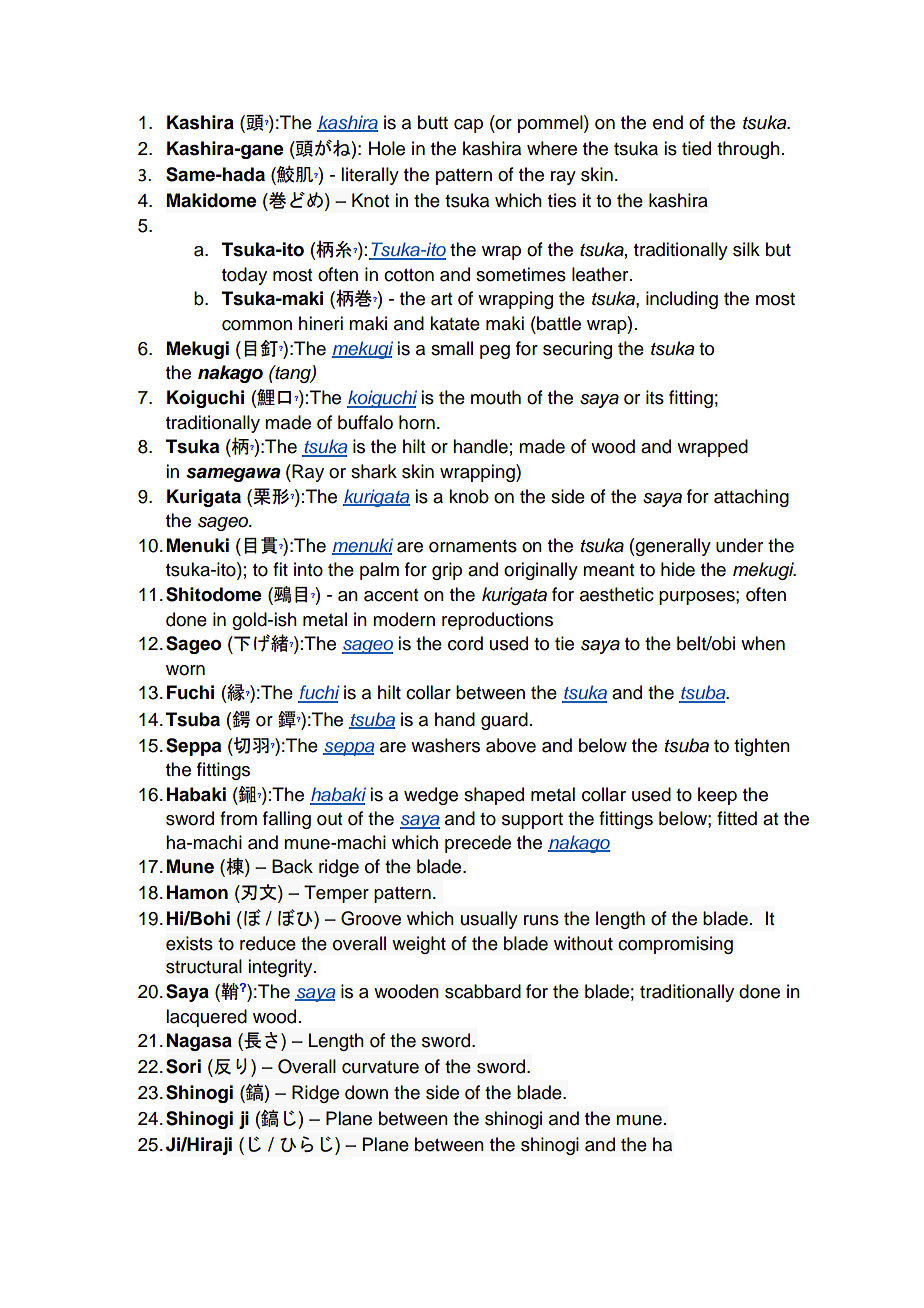  I want to click on knob, so click(469, 496).
